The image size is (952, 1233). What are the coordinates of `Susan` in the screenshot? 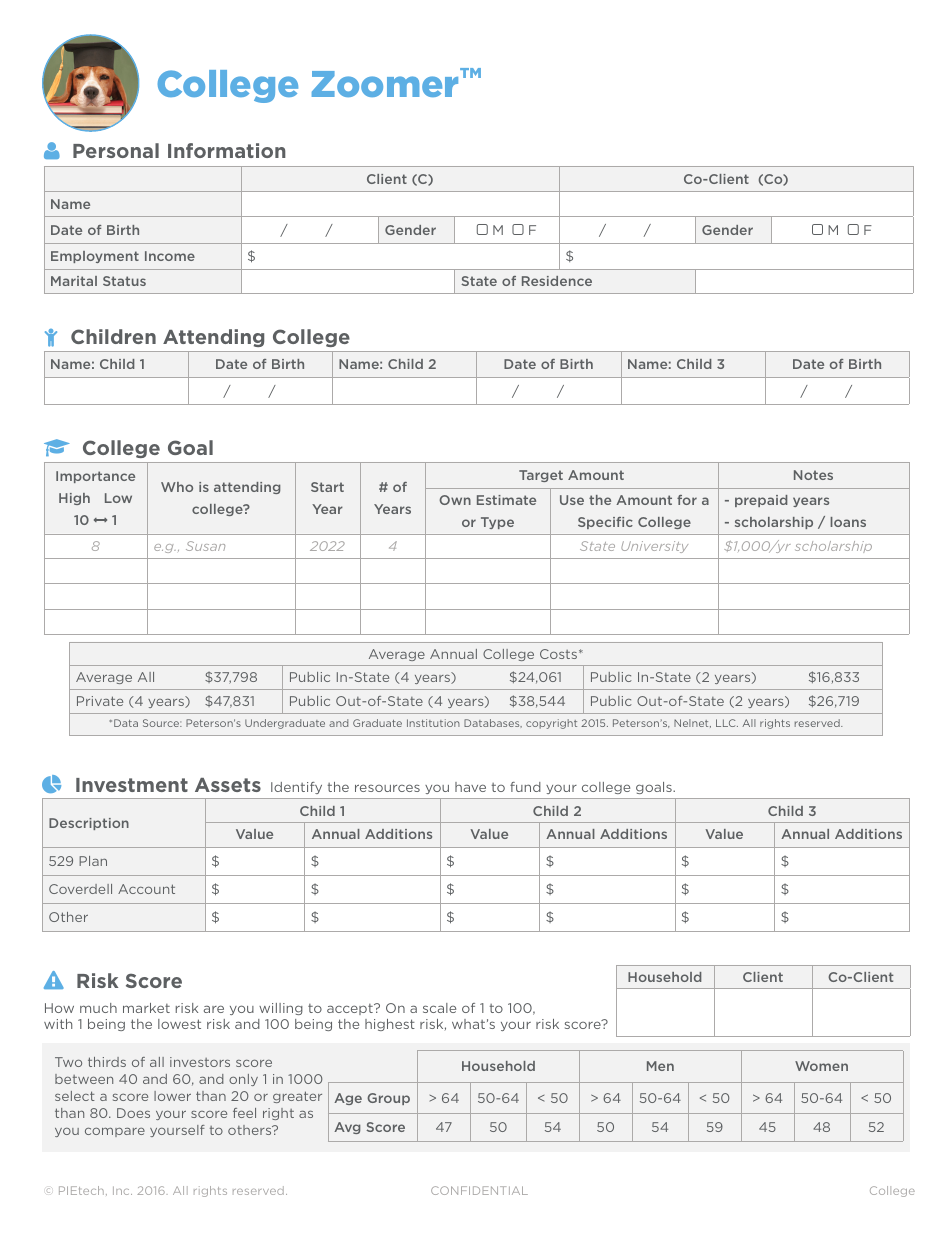 It's located at (205, 546).
